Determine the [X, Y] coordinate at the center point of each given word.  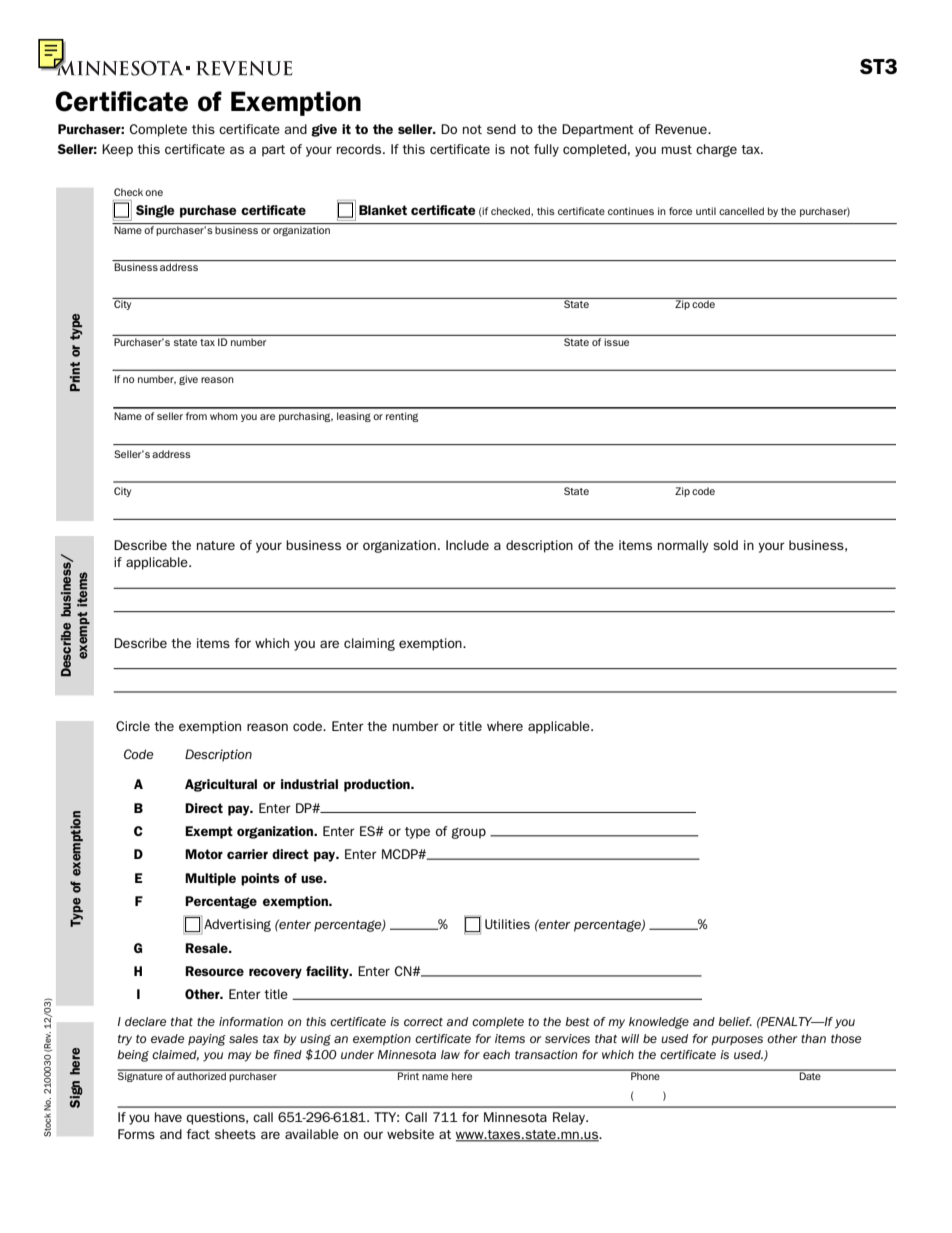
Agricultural [221, 785]
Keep [117, 150]
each [496, 1054]
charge [716, 150]
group [468, 833]
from [196, 416]
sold [725, 545]
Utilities [507, 924]
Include [467, 545]
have [168, 1117]
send [501, 129]
